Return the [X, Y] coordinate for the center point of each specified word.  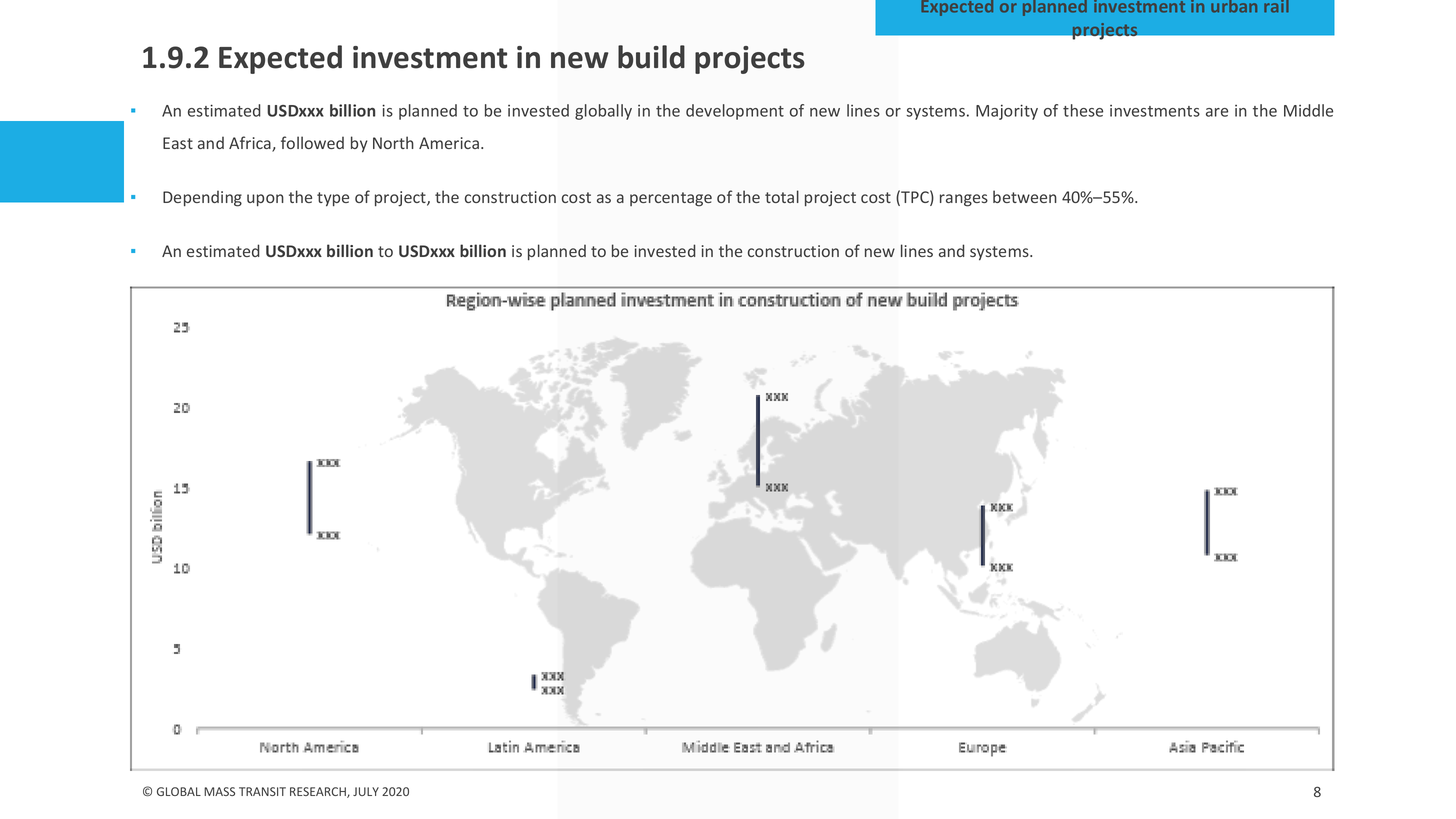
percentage [671, 199]
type [333, 199]
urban [1234, 6]
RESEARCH [319, 792]
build [651, 57]
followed [312, 142]
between [1025, 196]
